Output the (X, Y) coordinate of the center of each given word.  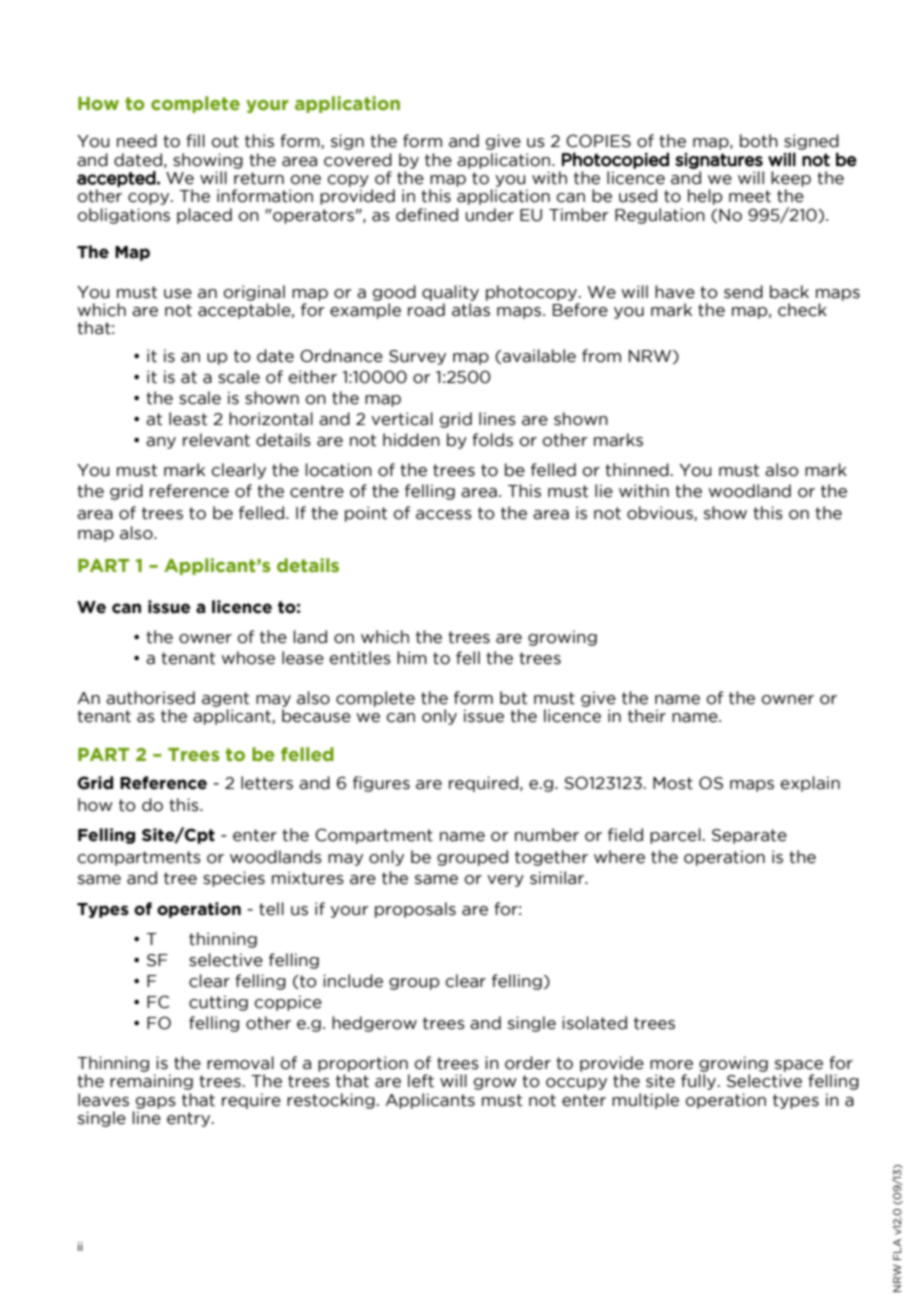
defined (427, 215)
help (705, 197)
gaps (156, 1103)
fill (195, 140)
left (421, 1081)
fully (700, 1082)
